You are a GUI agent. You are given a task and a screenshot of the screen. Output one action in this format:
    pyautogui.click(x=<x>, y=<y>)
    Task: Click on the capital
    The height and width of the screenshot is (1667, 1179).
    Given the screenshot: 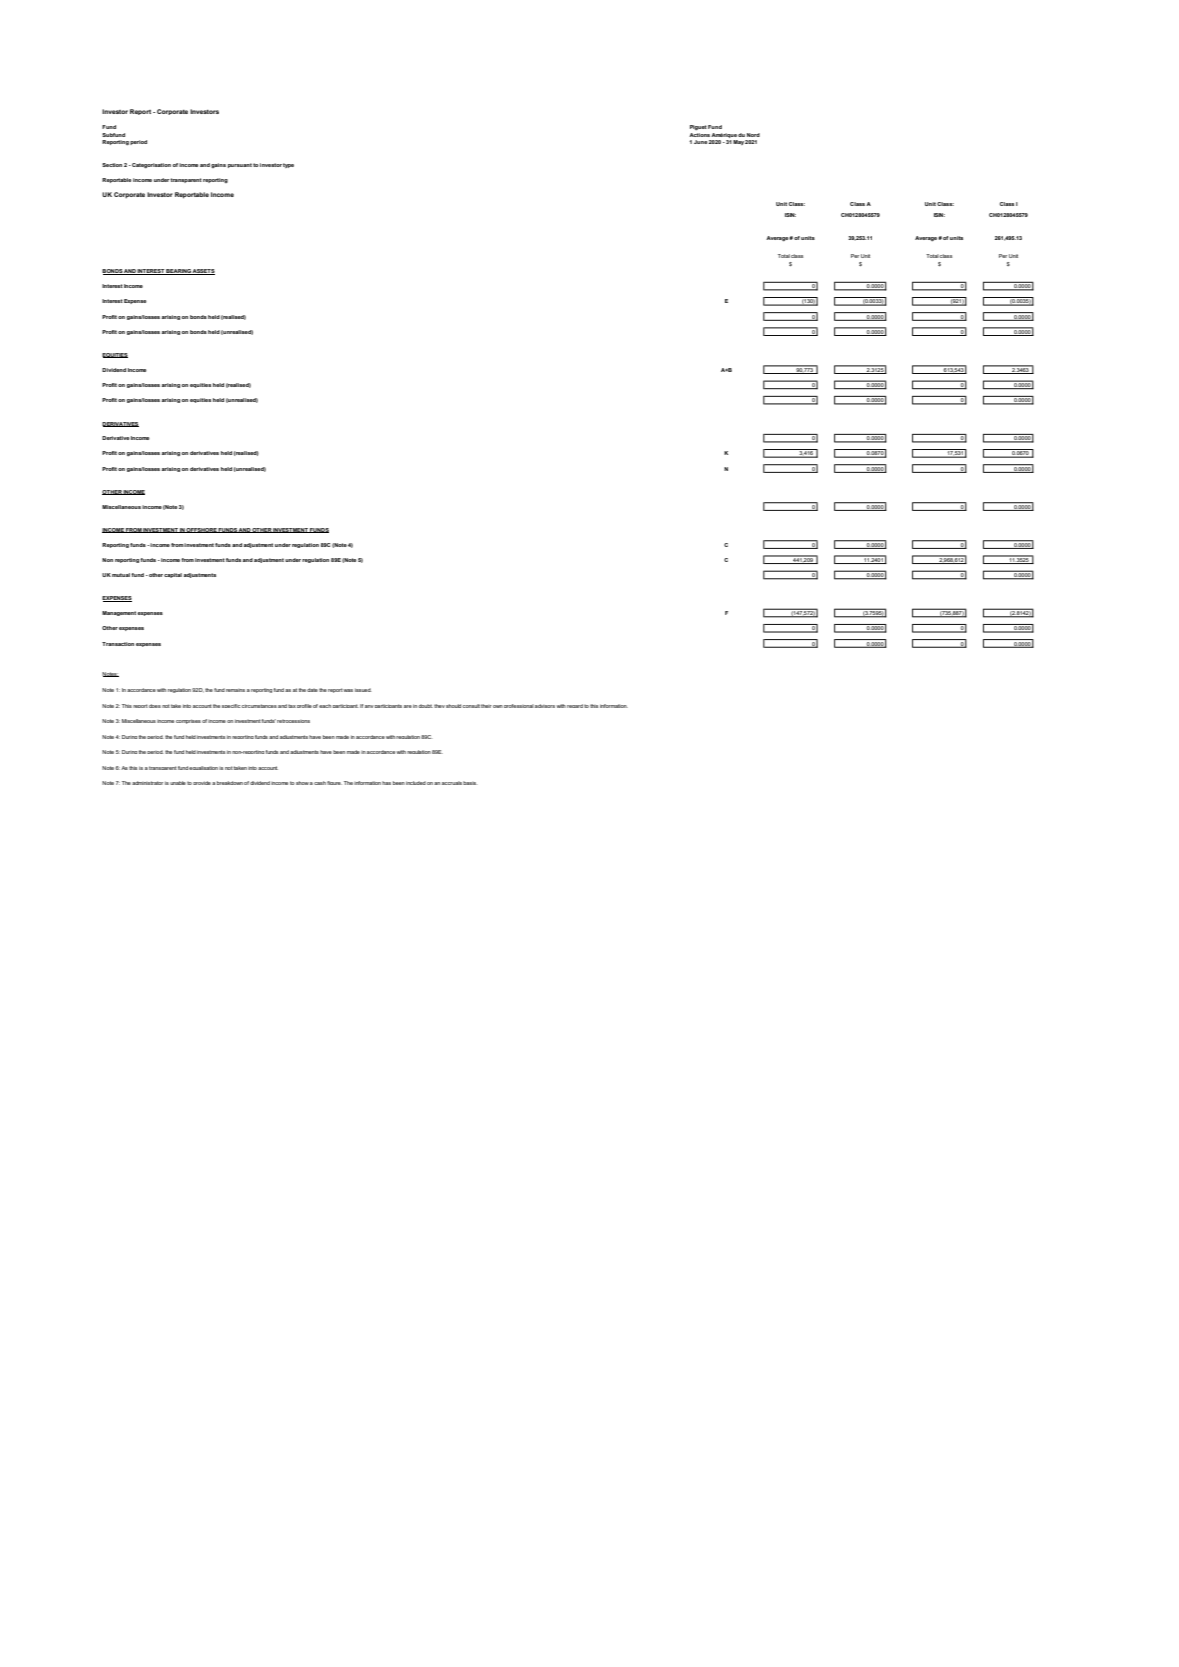 What is the action you would take?
    pyautogui.click(x=173, y=575)
